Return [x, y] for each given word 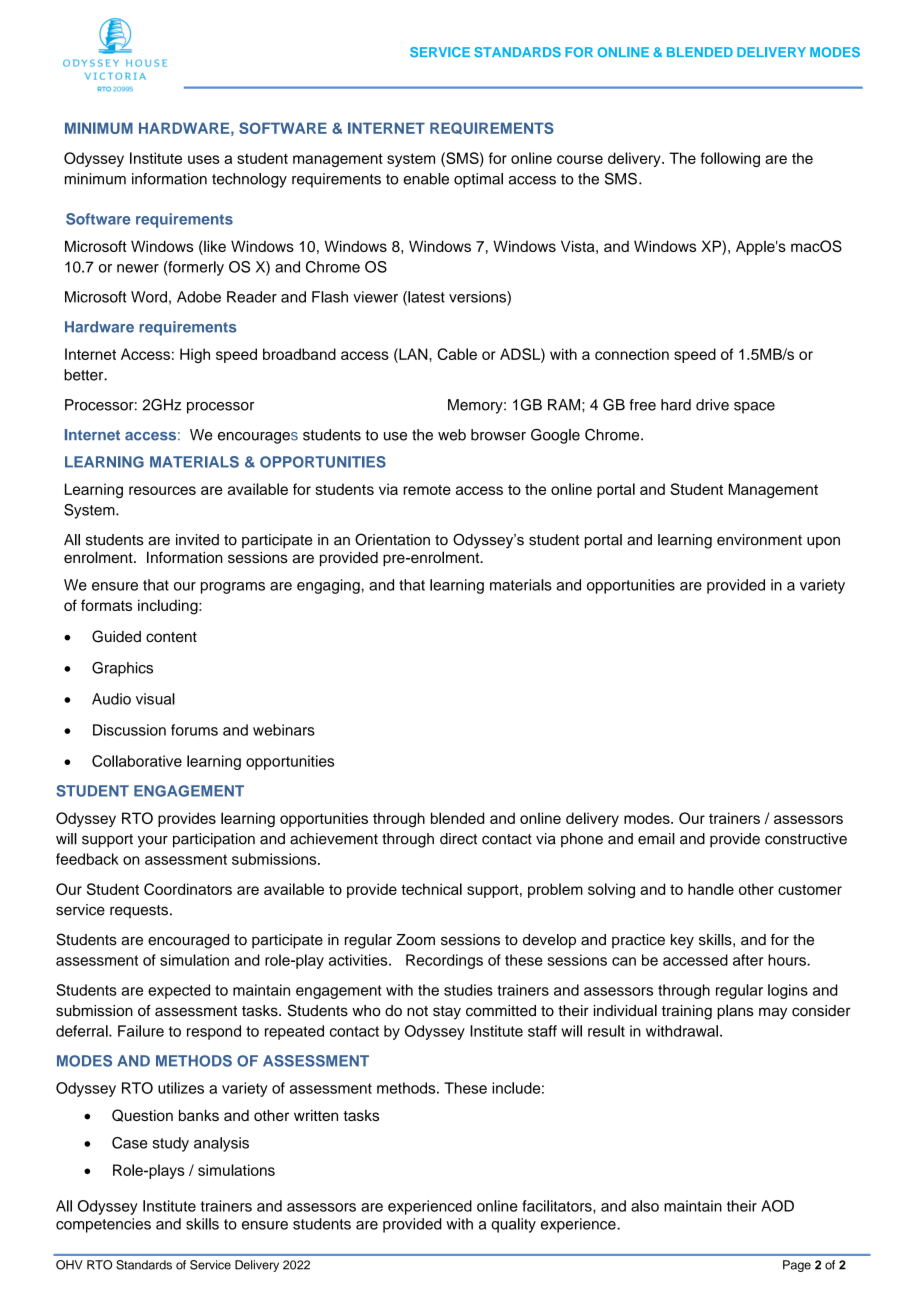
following [730, 159]
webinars [284, 730]
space [754, 408]
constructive [806, 839]
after [748, 960]
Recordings [444, 961]
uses [204, 159]
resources [162, 490]
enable [426, 179]
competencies [103, 1225]
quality [513, 1225]
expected [179, 991]
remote [427, 489]
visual [155, 699]
